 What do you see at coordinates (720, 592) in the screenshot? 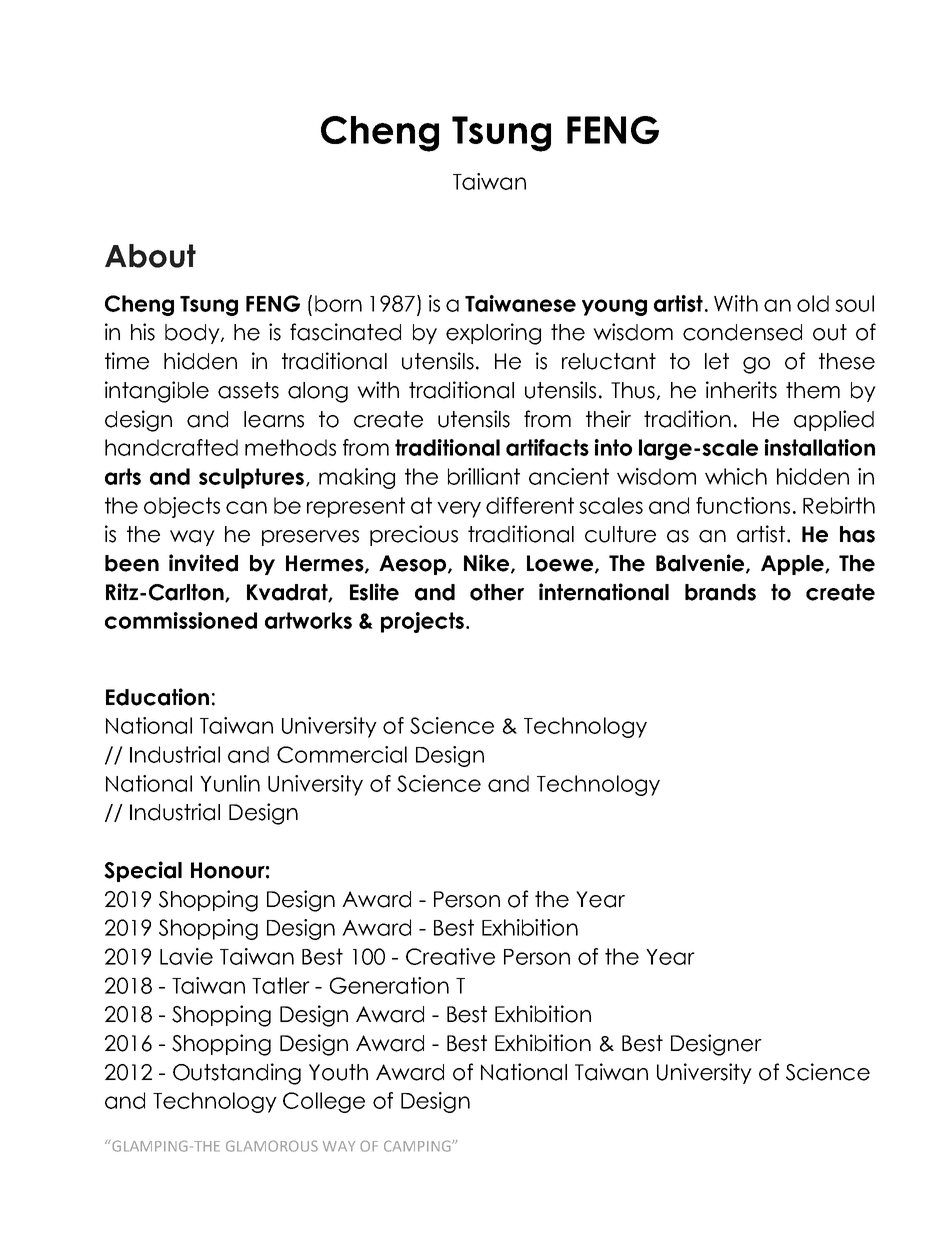
I see `brands` at bounding box center [720, 592].
